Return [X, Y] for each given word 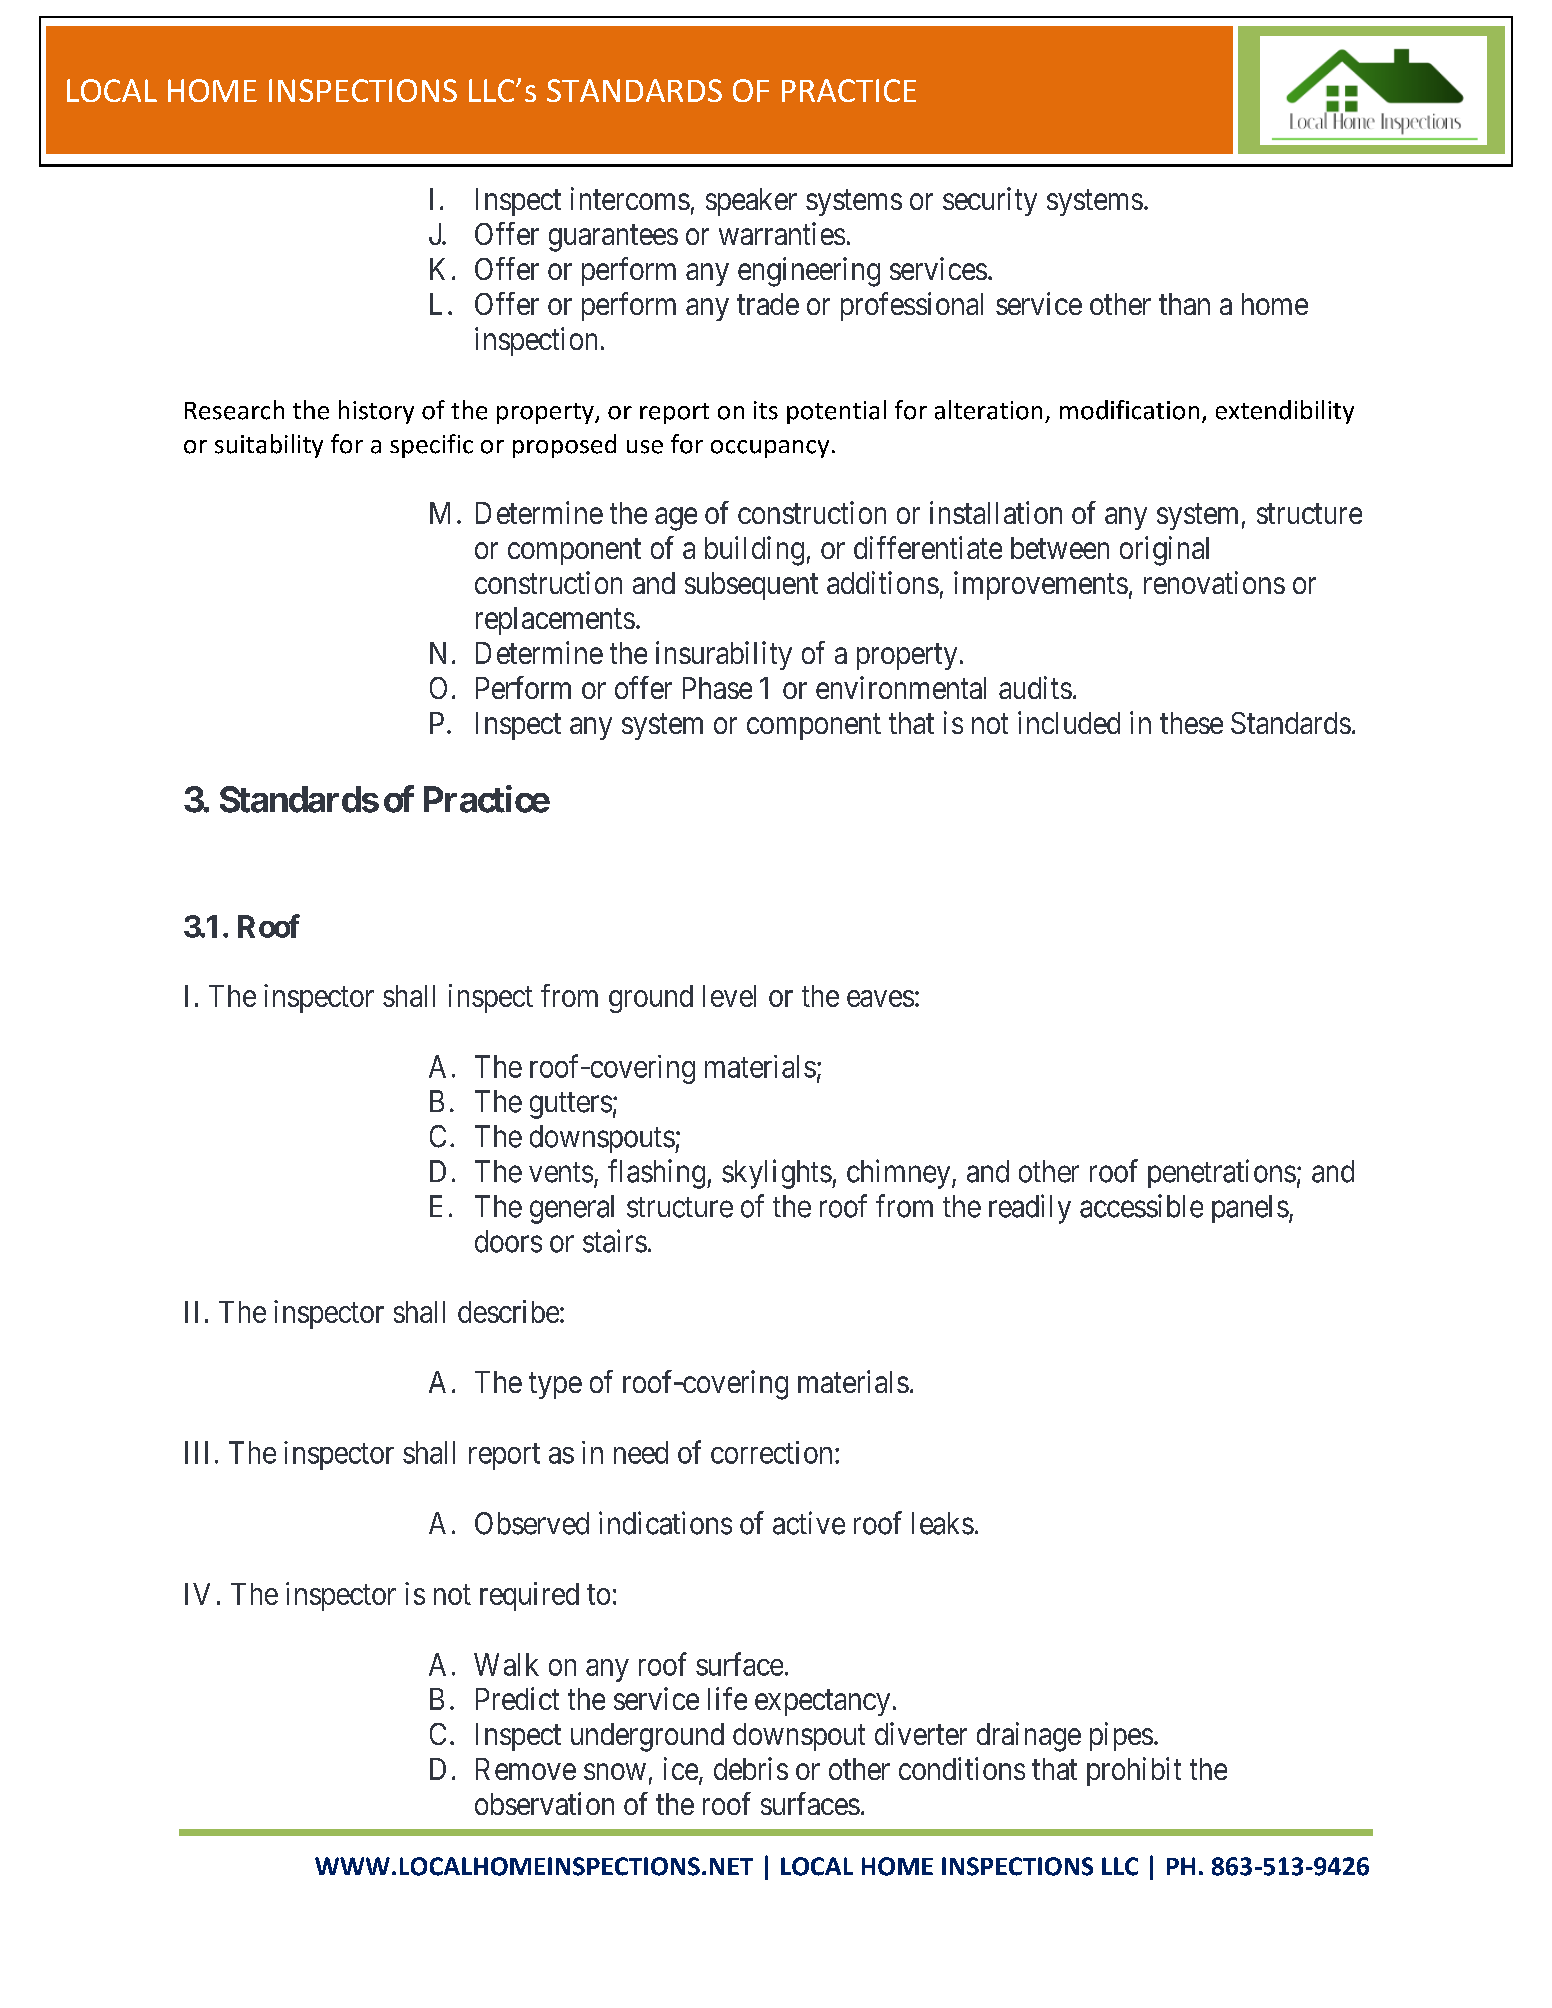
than [1184, 304]
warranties [782, 233]
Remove [526, 1769]
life [727, 1698]
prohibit [1134, 1771]
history [376, 412]
